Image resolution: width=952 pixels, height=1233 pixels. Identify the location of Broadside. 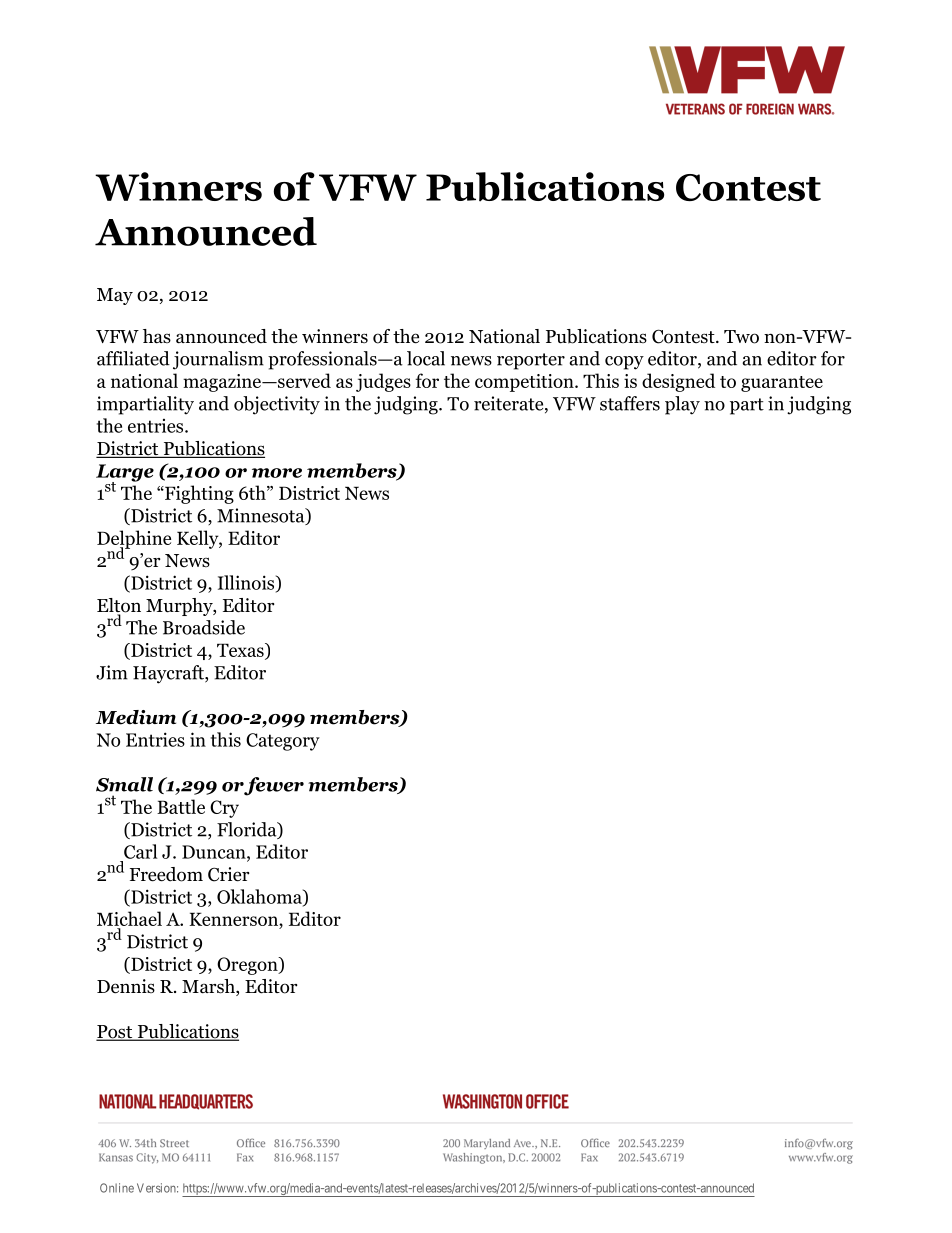
(204, 627).
